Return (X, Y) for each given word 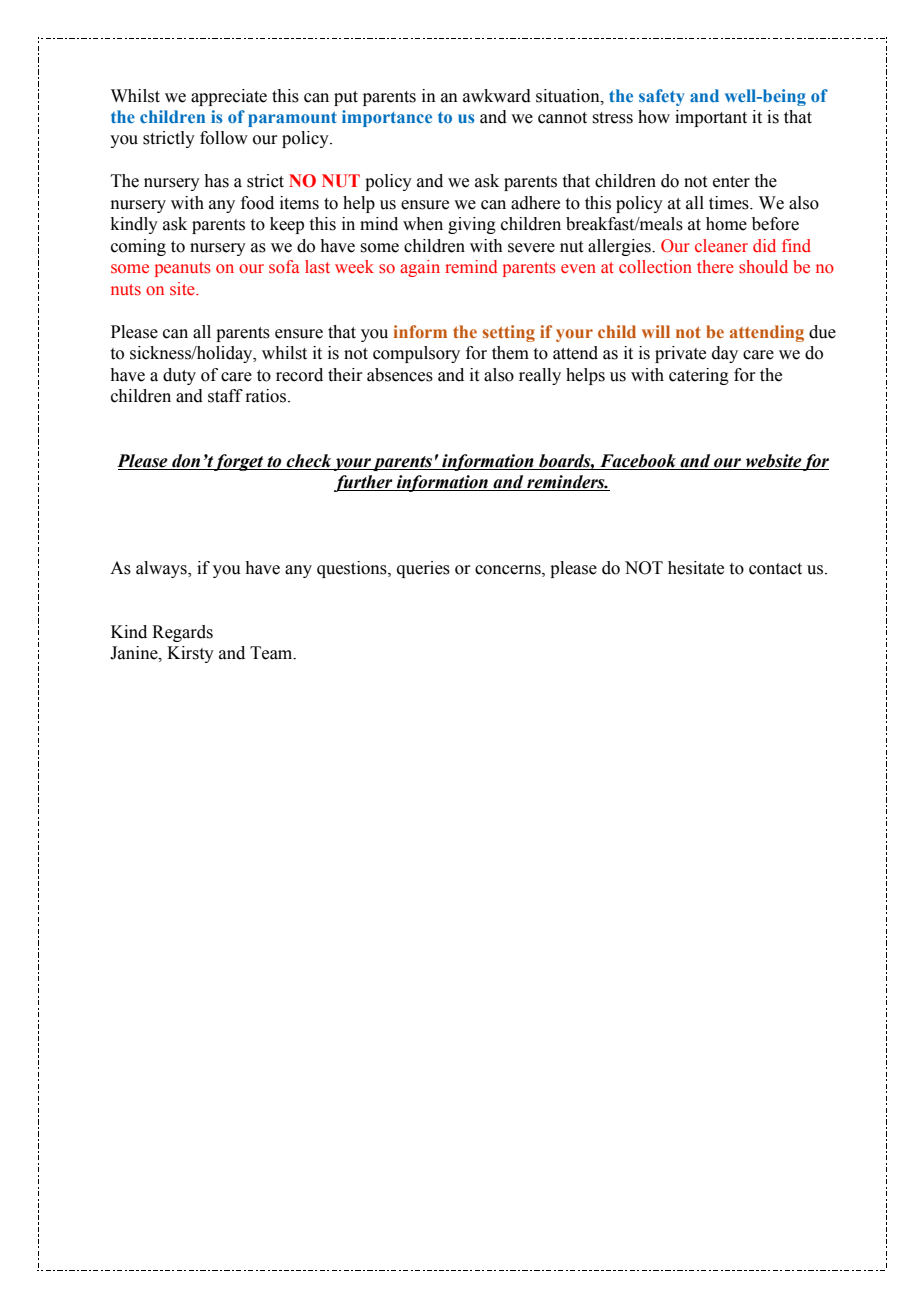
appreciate (229, 97)
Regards (182, 633)
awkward (497, 96)
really (540, 376)
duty (179, 376)
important (711, 118)
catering (699, 376)
